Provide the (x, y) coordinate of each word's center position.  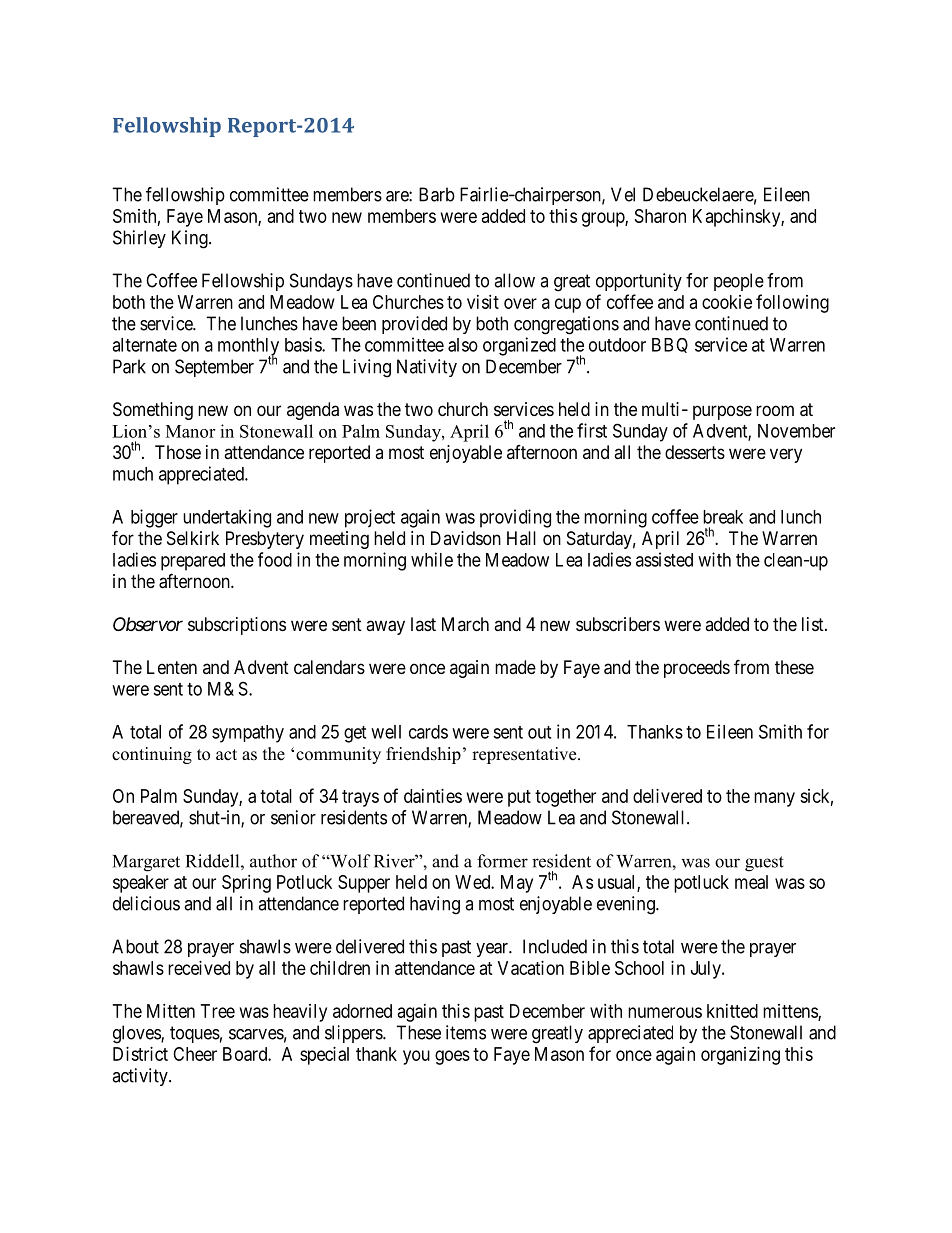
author (273, 861)
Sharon (660, 216)
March (465, 624)
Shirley (139, 239)
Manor (190, 431)
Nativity (427, 368)
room (775, 410)
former (502, 861)
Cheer (195, 1054)
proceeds (697, 669)
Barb (437, 194)
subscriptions (237, 626)
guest (764, 864)
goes (452, 1057)
